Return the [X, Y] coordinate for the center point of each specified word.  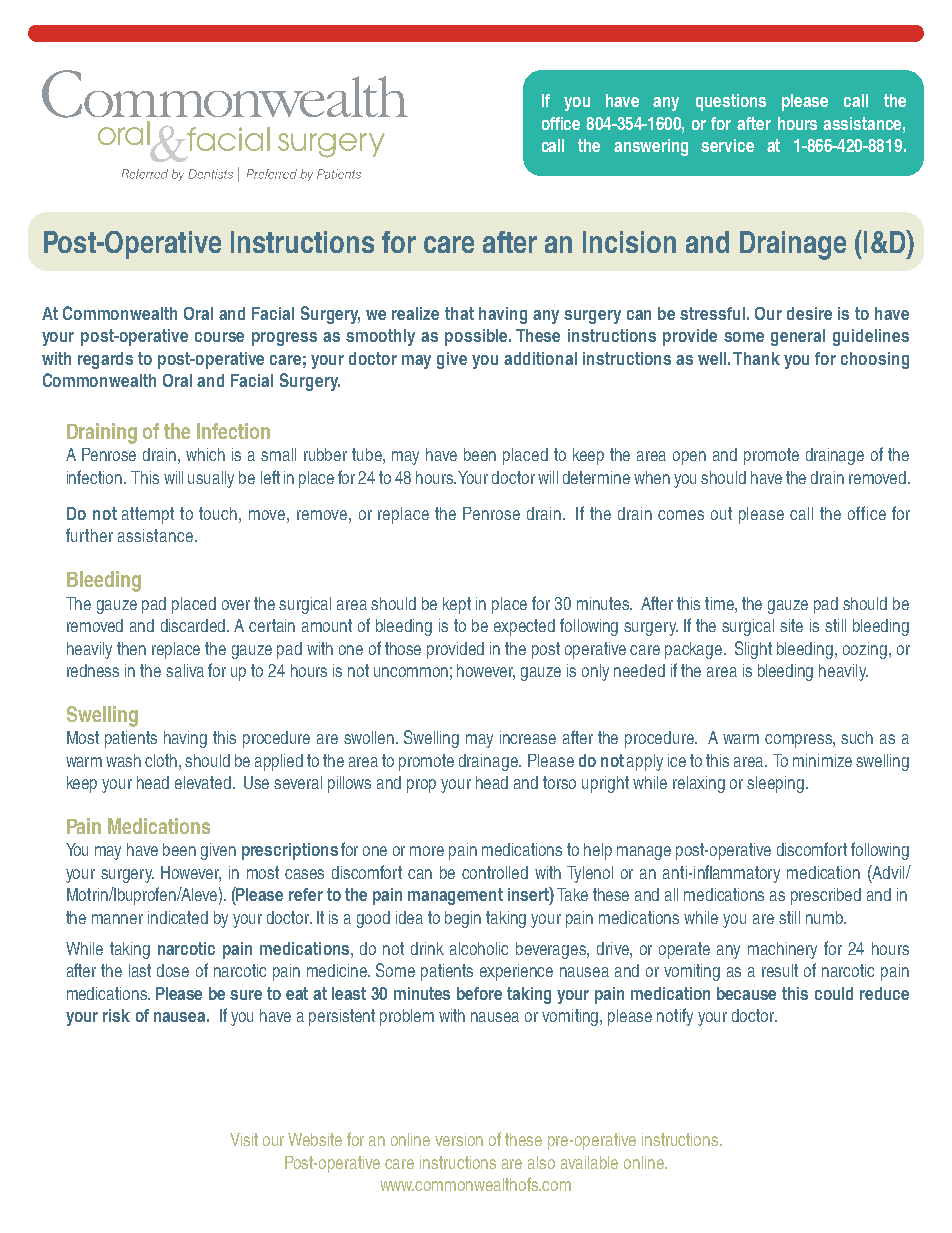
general [798, 337]
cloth [162, 760]
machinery [782, 950]
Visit [244, 1139]
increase [528, 737]
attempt [148, 515]
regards [105, 360]
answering [651, 147]
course [219, 337]
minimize [822, 760]
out [721, 513]
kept [457, 605]
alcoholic [479, 948]
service [727, 145]
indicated [178, 917]
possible [478, 337]
